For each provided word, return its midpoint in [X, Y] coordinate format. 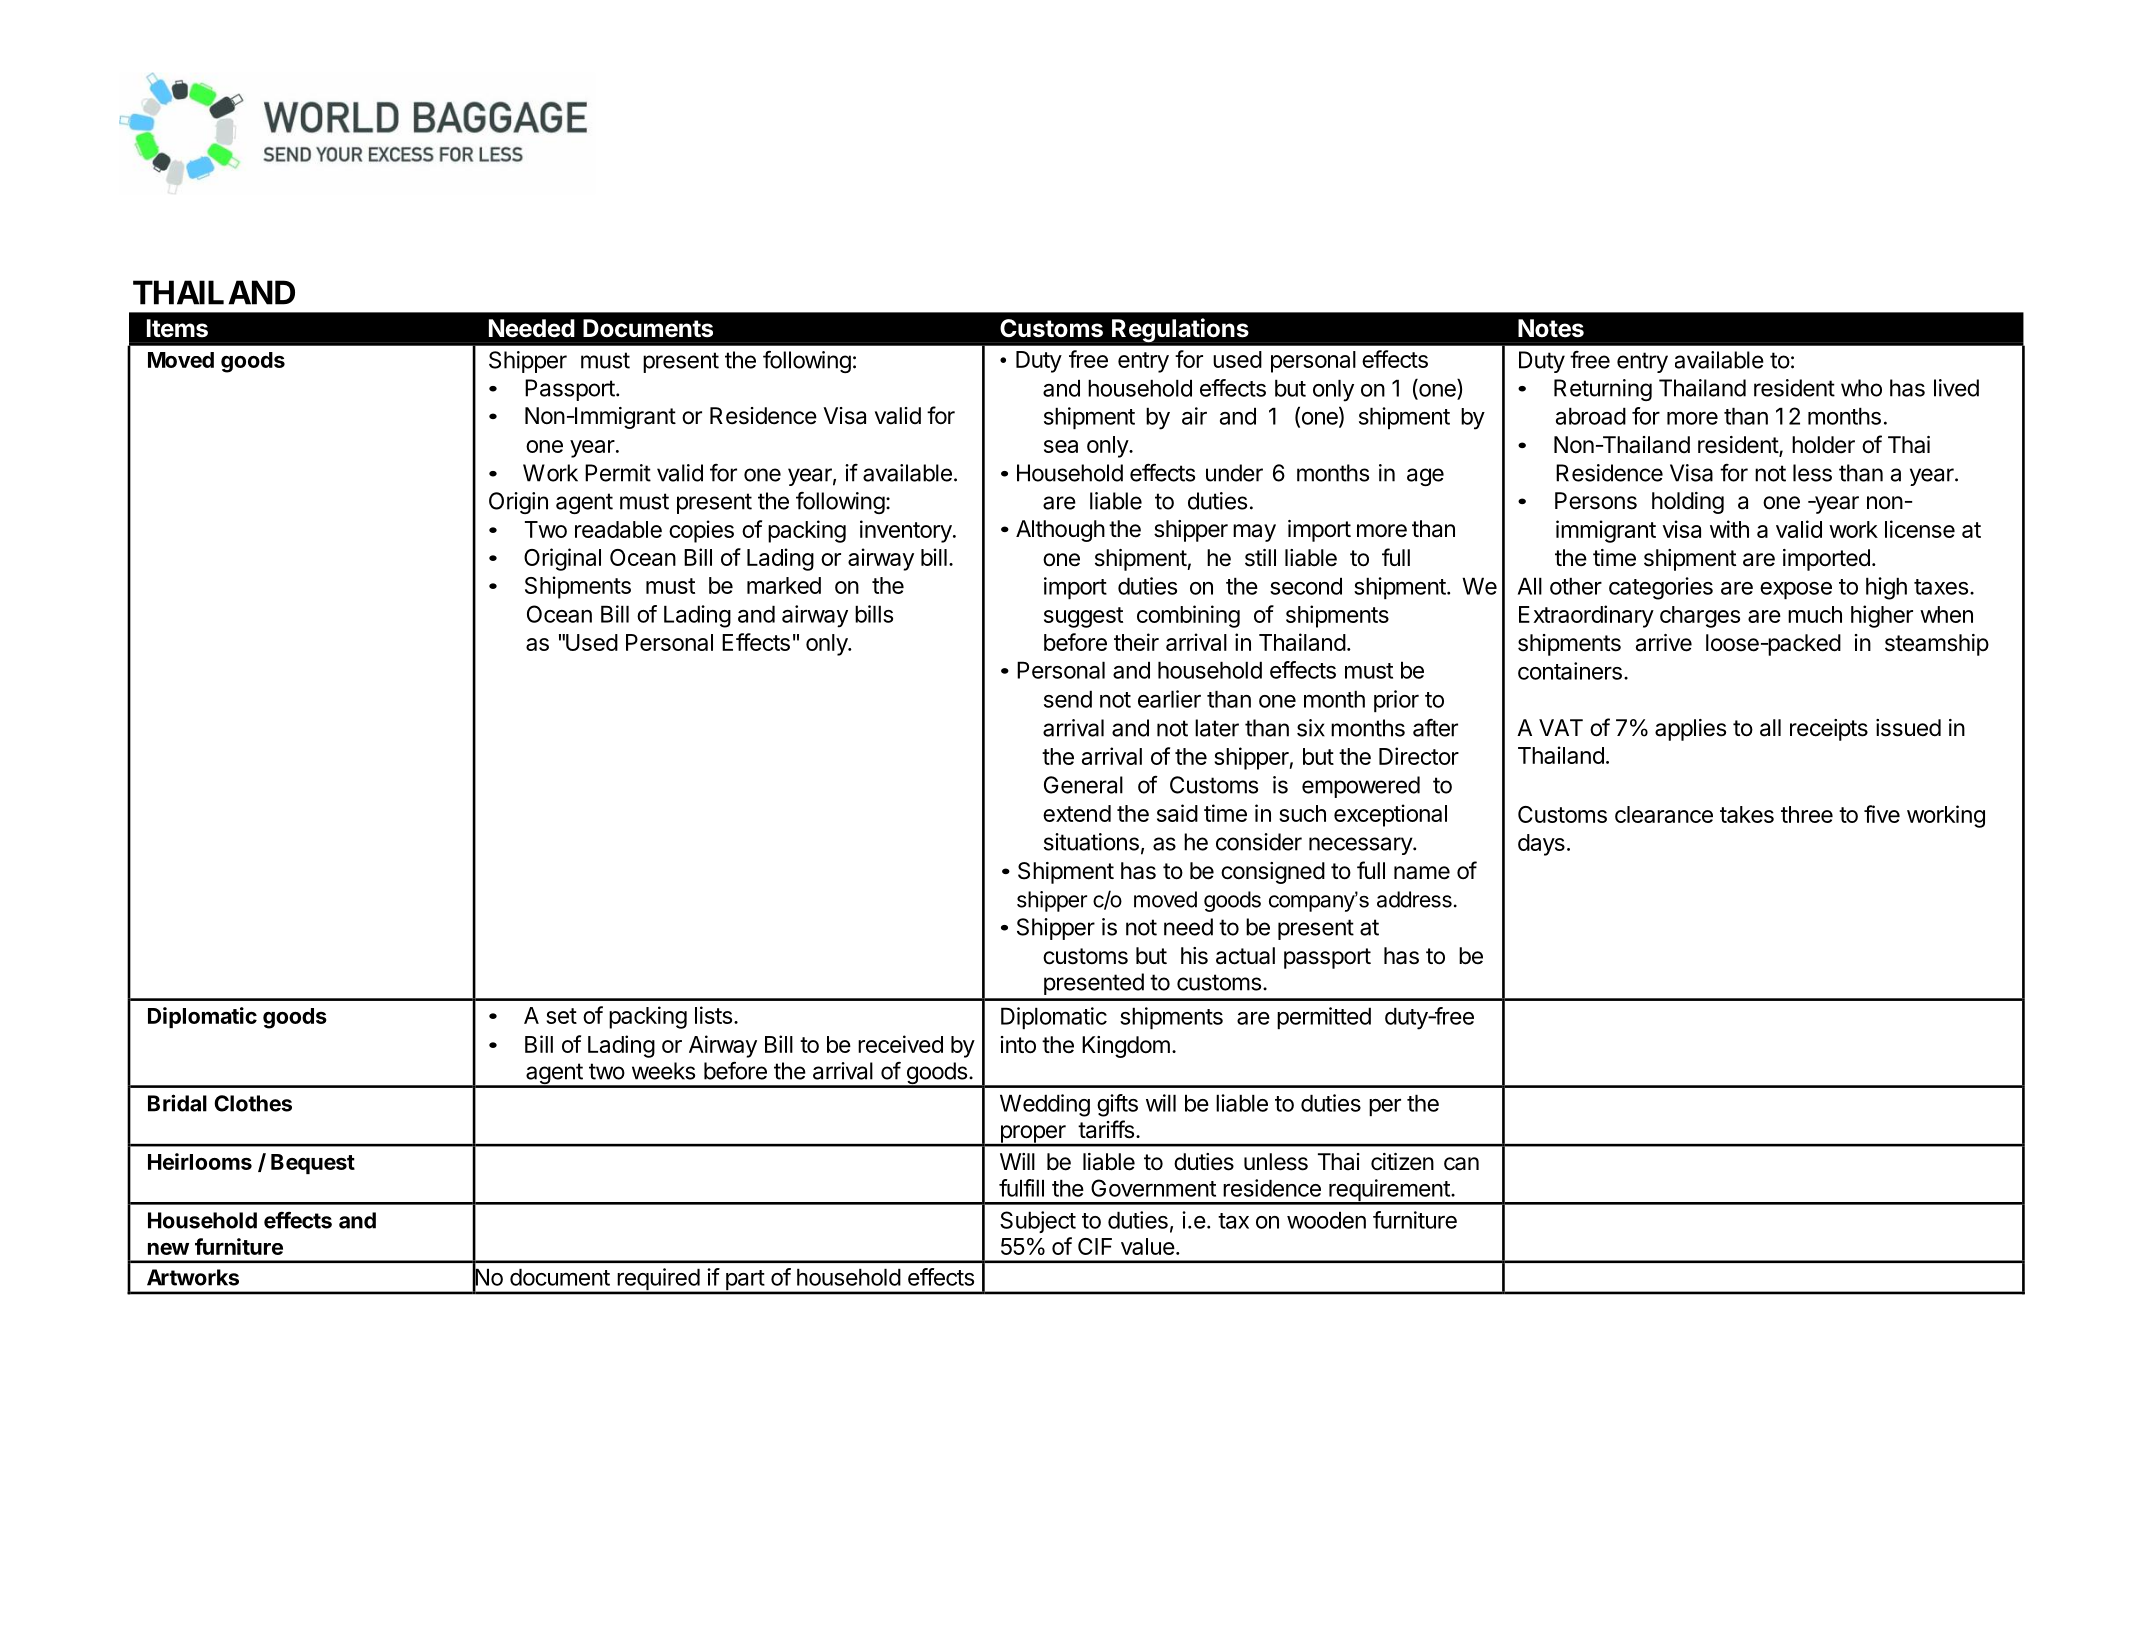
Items [177, 328]
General [1083, 785]
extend [1077, 813]
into [1018, 1045]
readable [618, 529]
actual [1245, 956]
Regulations [1180, 330]
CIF [1095, 1246]
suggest [1083, 617]
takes [1747, 814]
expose [1796, 590]
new [168, 1249]
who [1861, 388]
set [561, 1016]
